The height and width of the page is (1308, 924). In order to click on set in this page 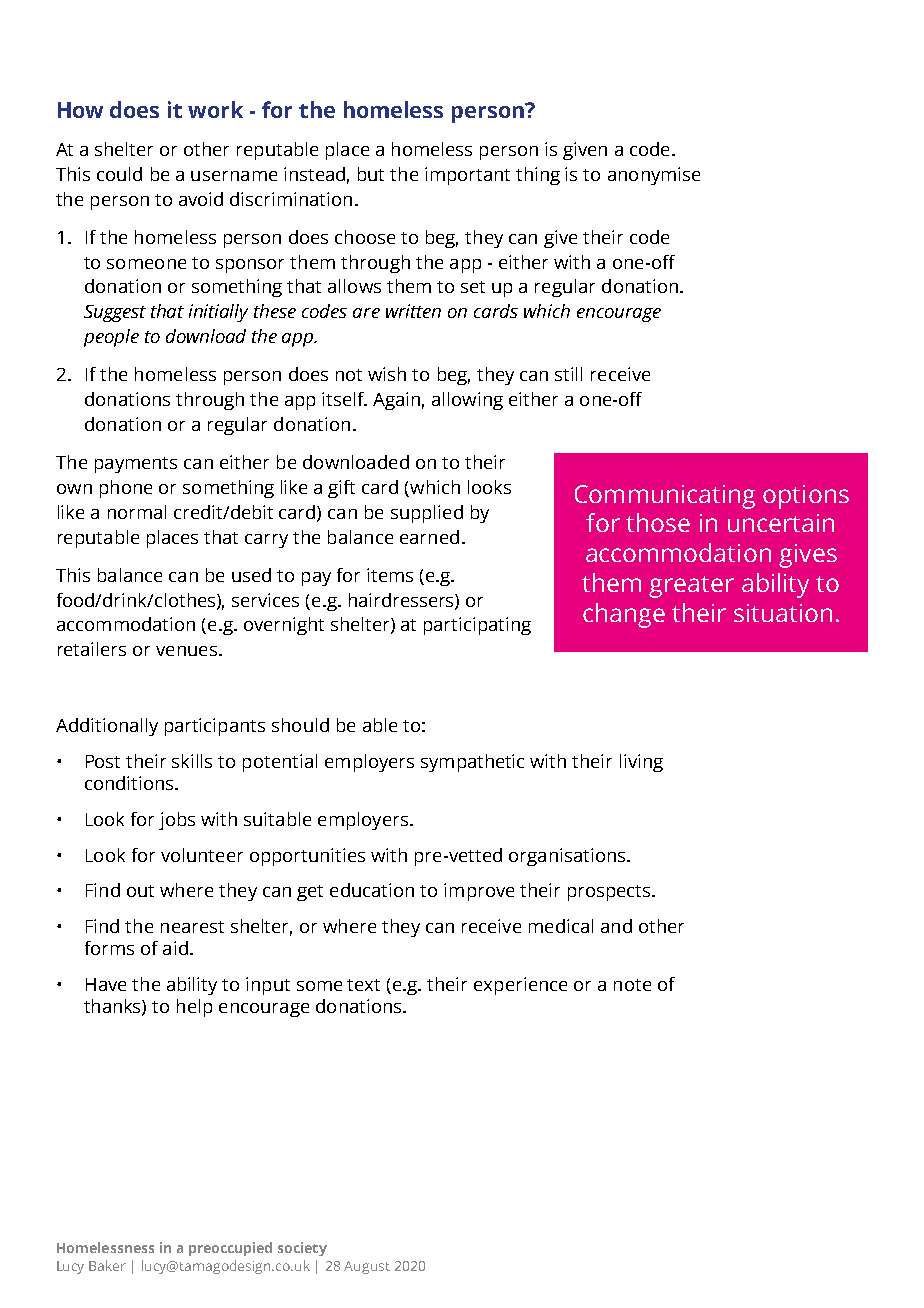, I will do `click(473, 287)`.
